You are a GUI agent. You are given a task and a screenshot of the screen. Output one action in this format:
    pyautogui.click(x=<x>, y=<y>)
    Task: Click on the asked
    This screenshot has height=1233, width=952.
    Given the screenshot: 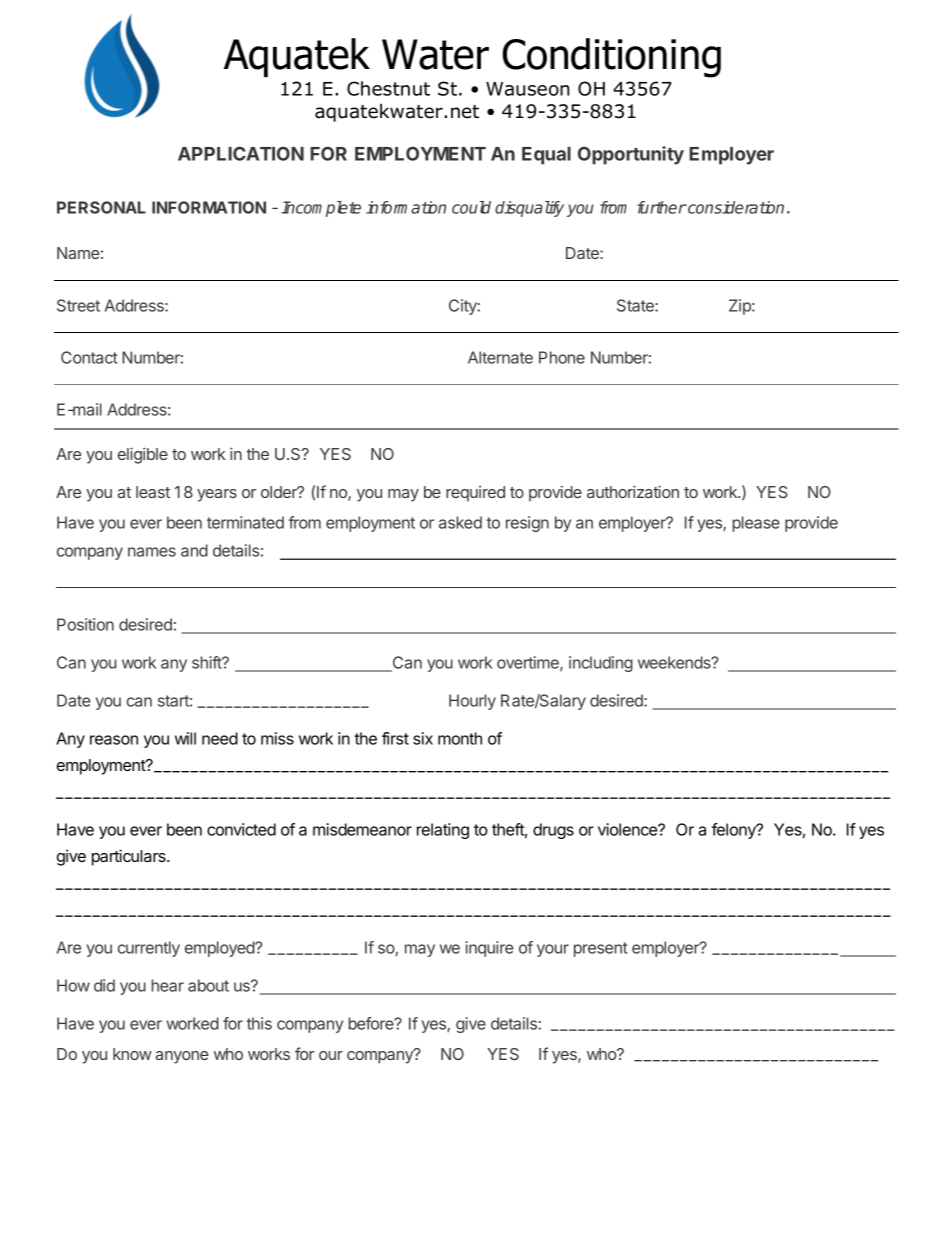 What is the action you would take?
    pyautogui.click(x=460, y=522)
